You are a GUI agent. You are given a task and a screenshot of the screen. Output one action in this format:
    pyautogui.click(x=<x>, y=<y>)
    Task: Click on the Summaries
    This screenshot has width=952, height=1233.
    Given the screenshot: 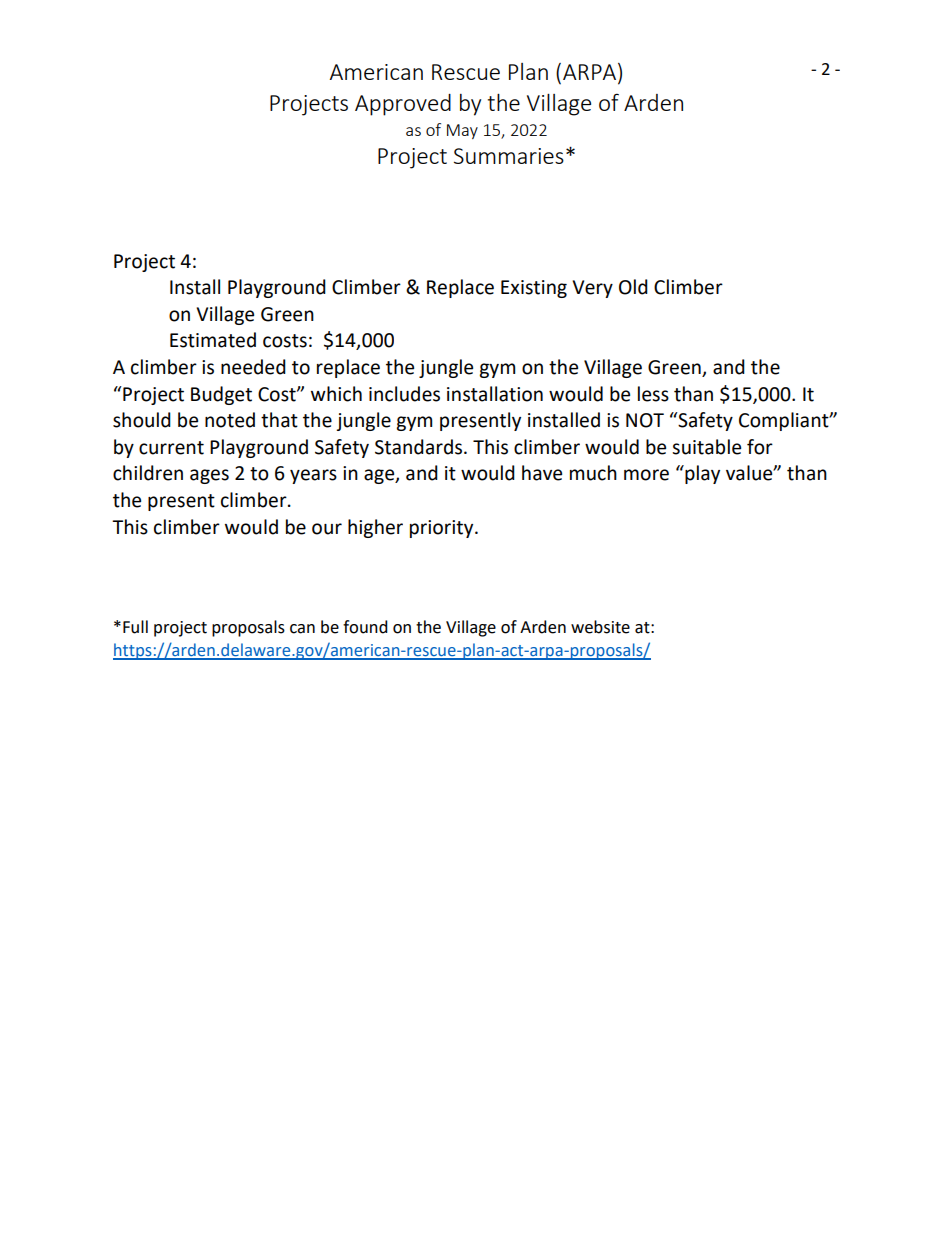 What is the action you would take?
    pyautogui.click(x=509, y=156)
